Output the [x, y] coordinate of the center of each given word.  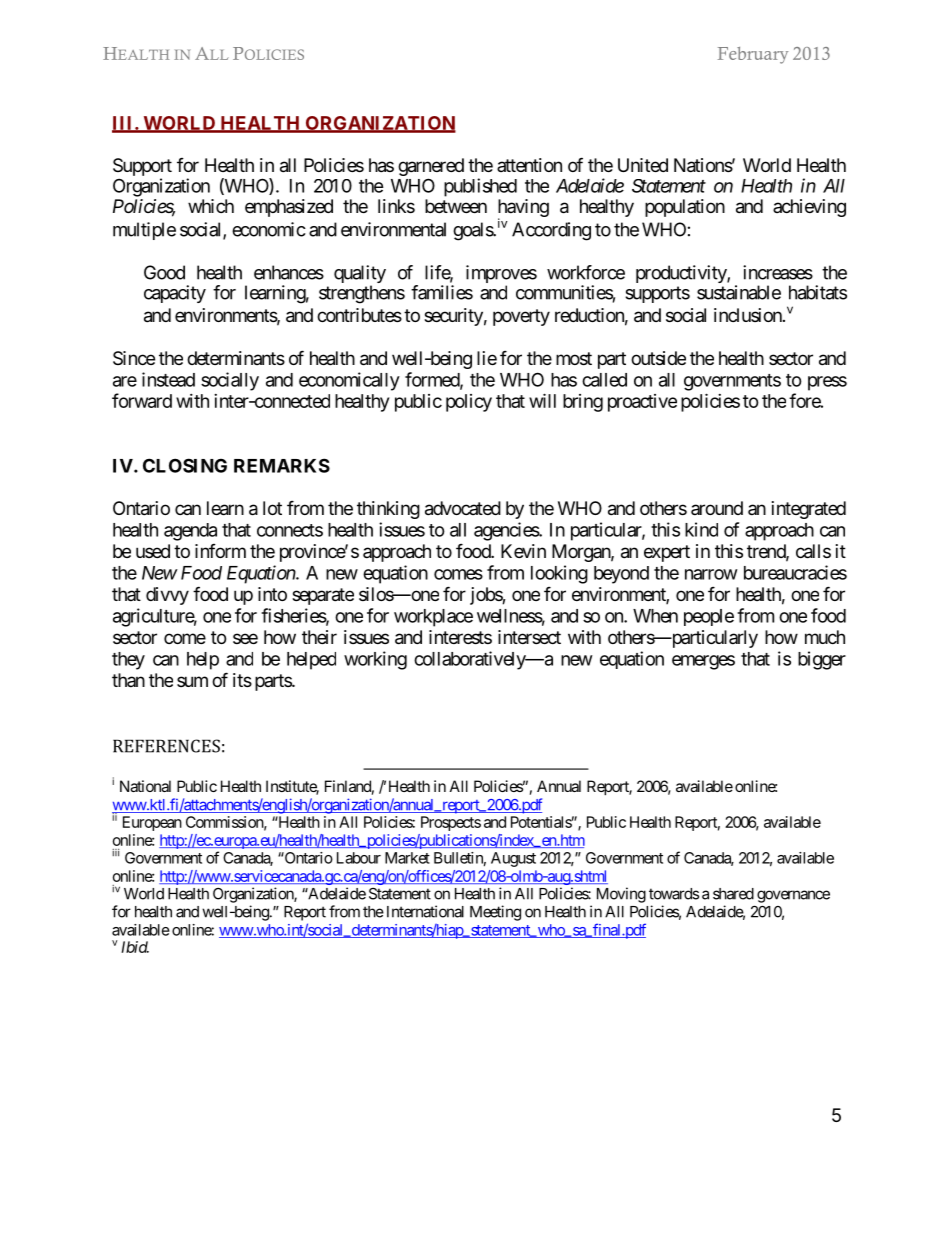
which [211, 206]
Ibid [135, 947]
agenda [190, 532]
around [717, 508]
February [753, 55]
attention [529, 165]
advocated [463, 508]
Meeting [495, 913]
